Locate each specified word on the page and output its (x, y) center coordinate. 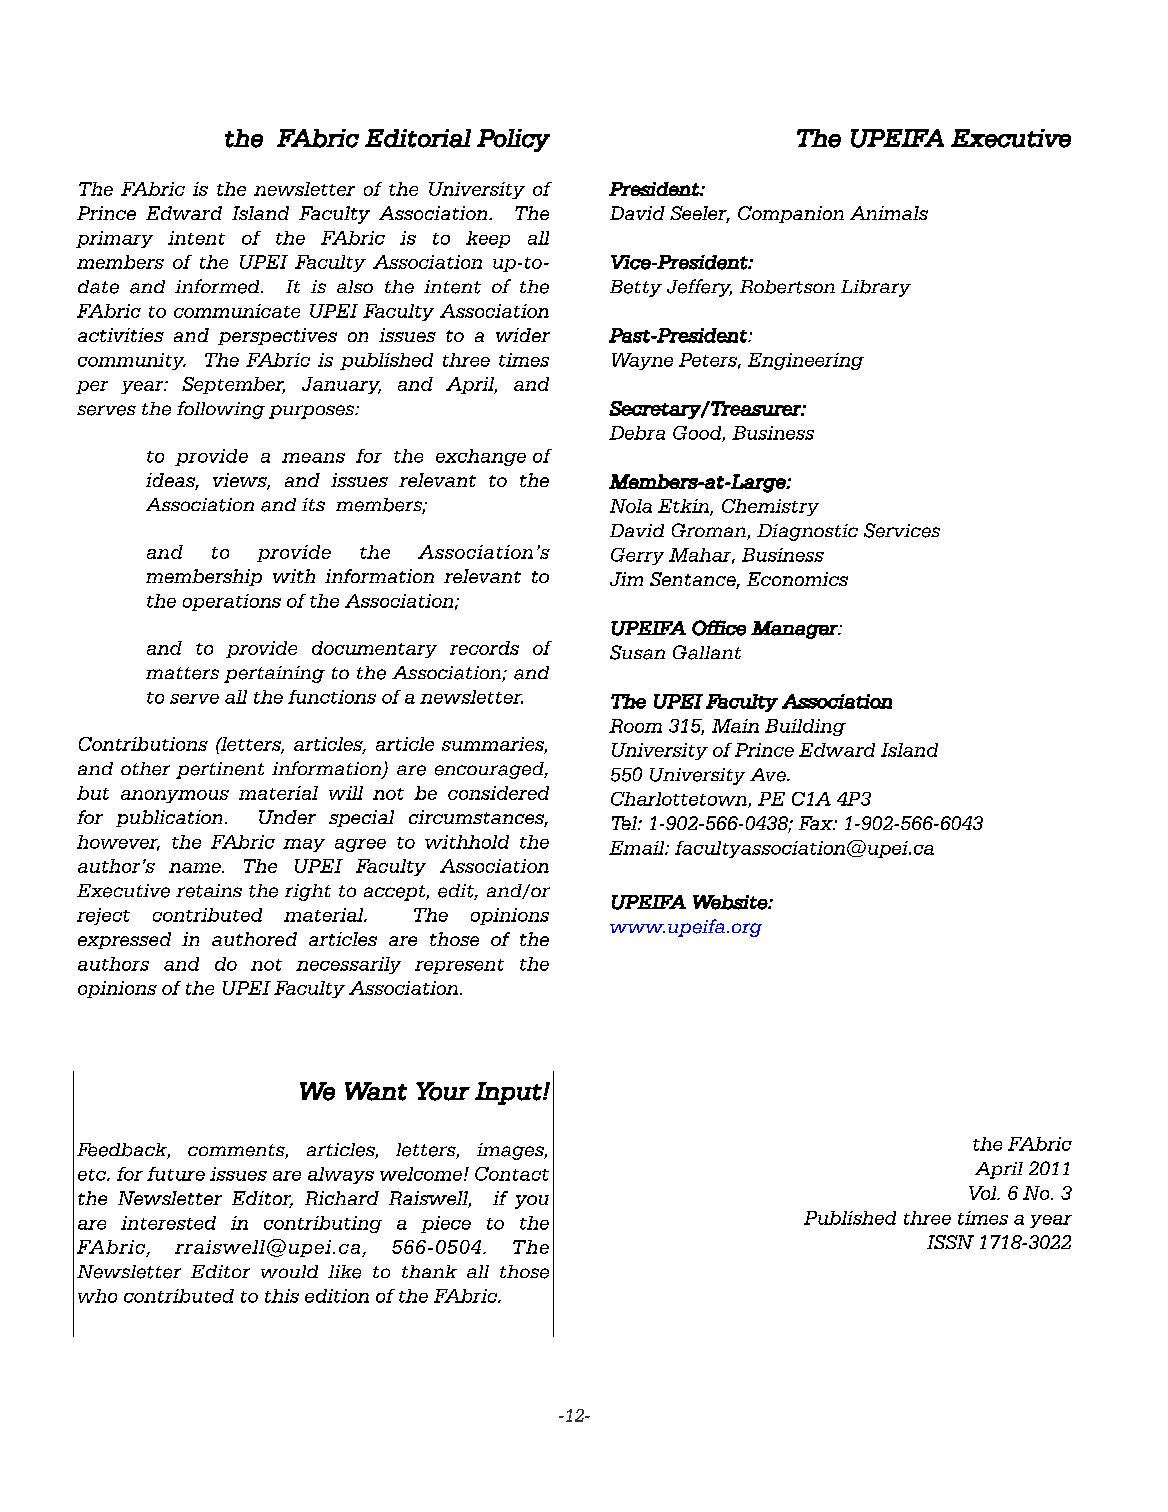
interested (168, 1223)
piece (446, 1224)
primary (114, 239)
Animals (889, 213)
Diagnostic (807, 532)
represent (459, 966)
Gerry (637, 556)
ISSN (950, 1242)
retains (209, 891)
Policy (513, 140)
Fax (817, 823)
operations (232, 602)
